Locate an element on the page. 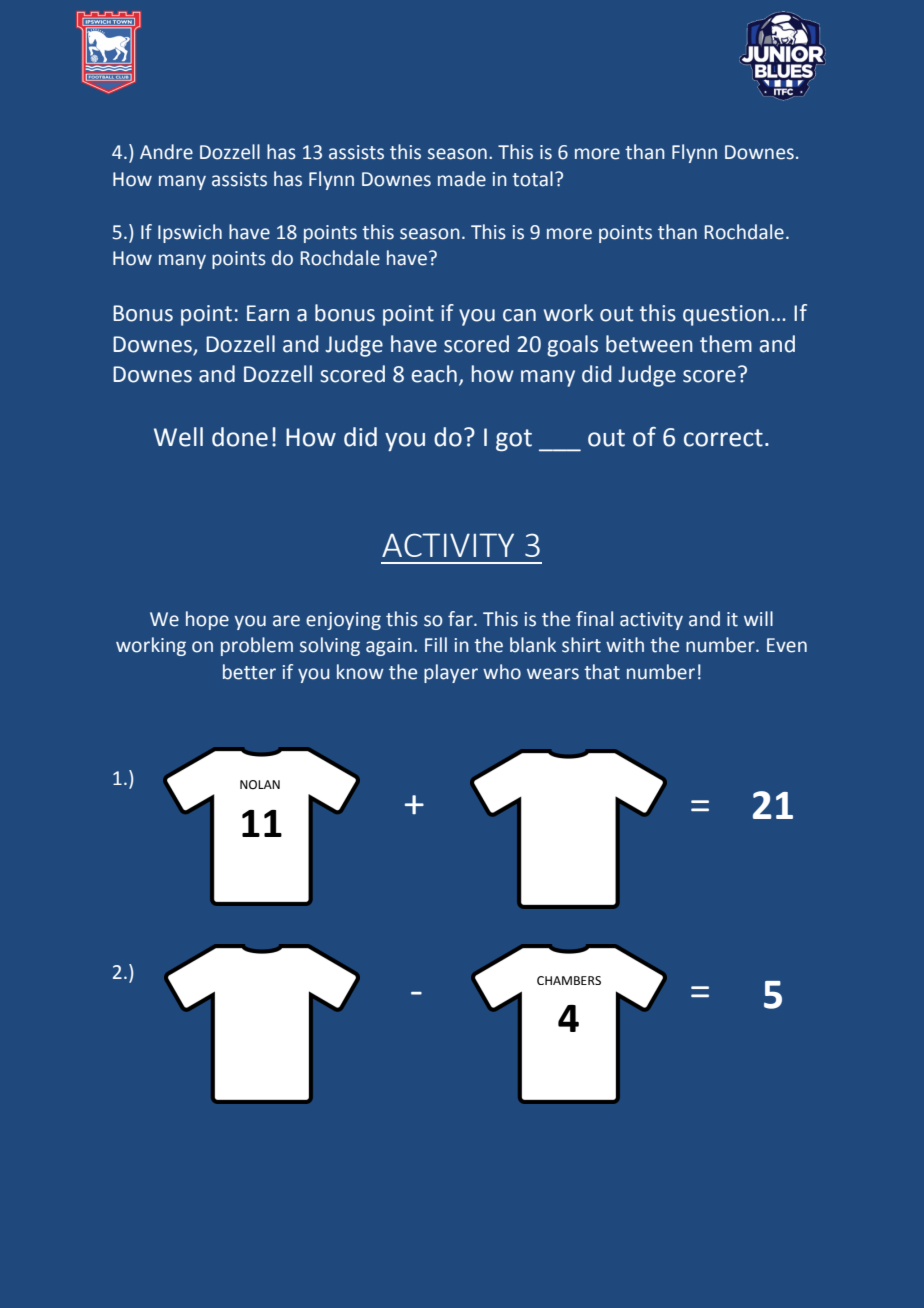  total is located at coordinates (532, 179).
